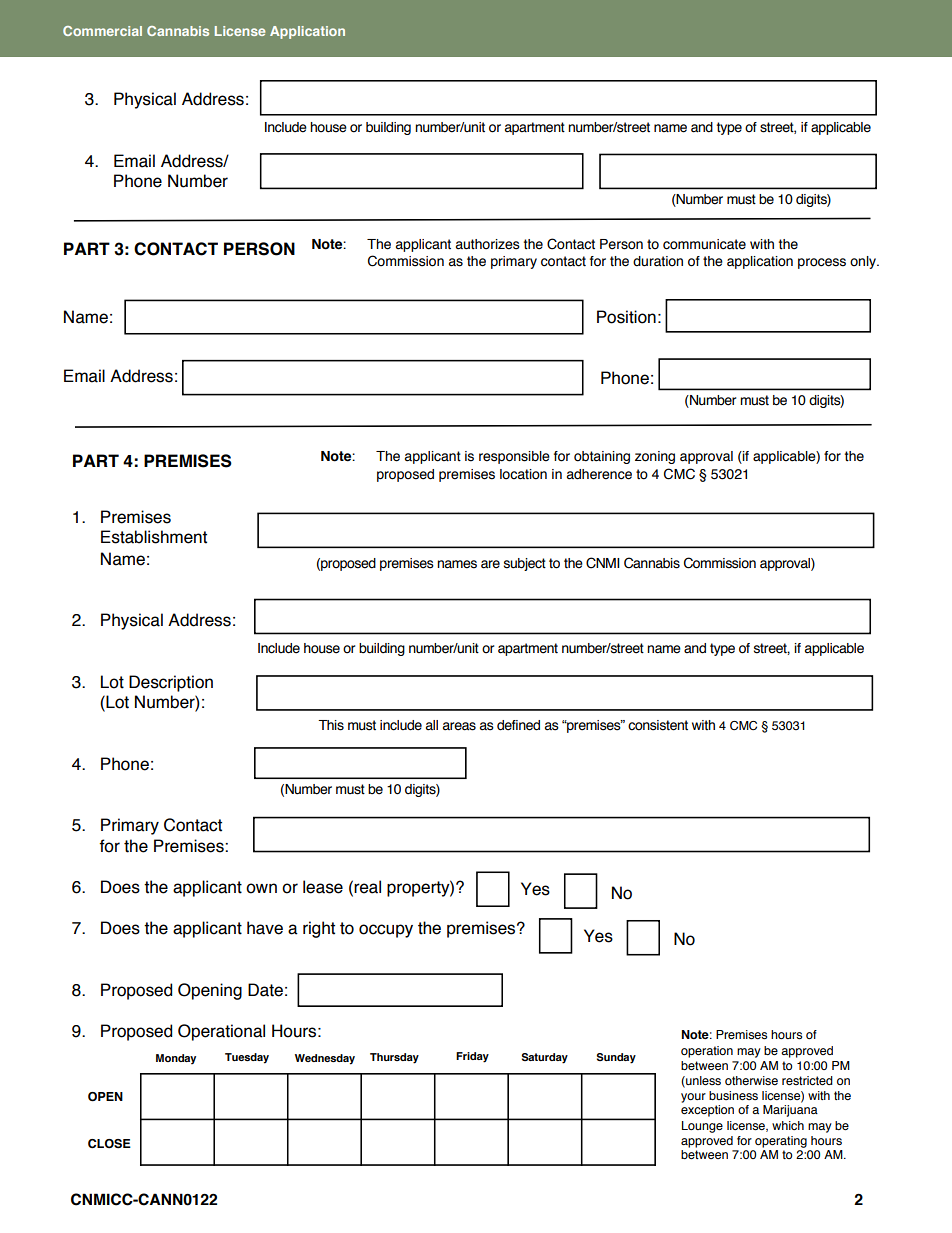 The width and height of the screenshot is (952, 1233). I want to click on Monday, so click(176, 1059).
